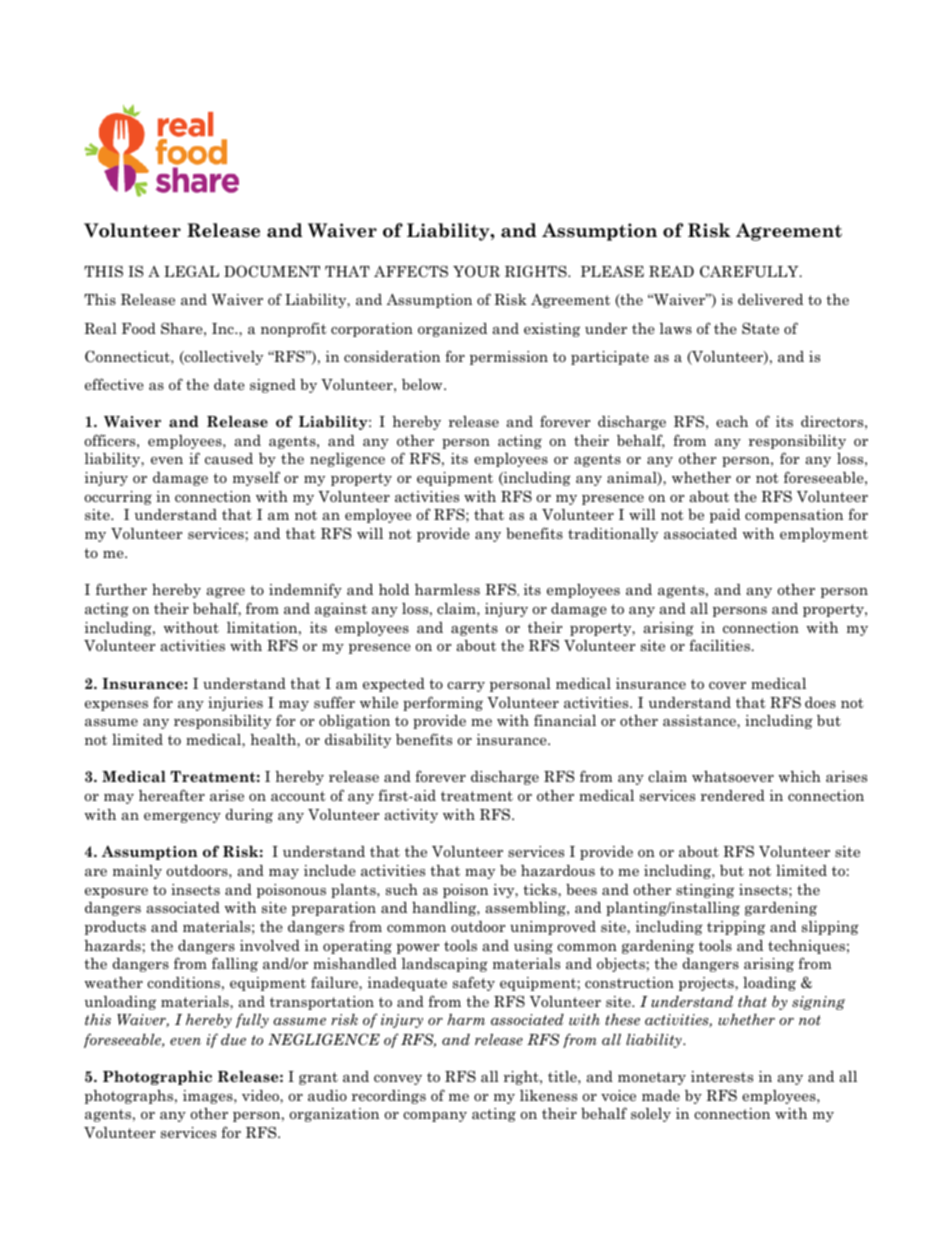  What do you see at coordinates (121, 589) in the image?
I see `further` at bounding box center [121, 589].
